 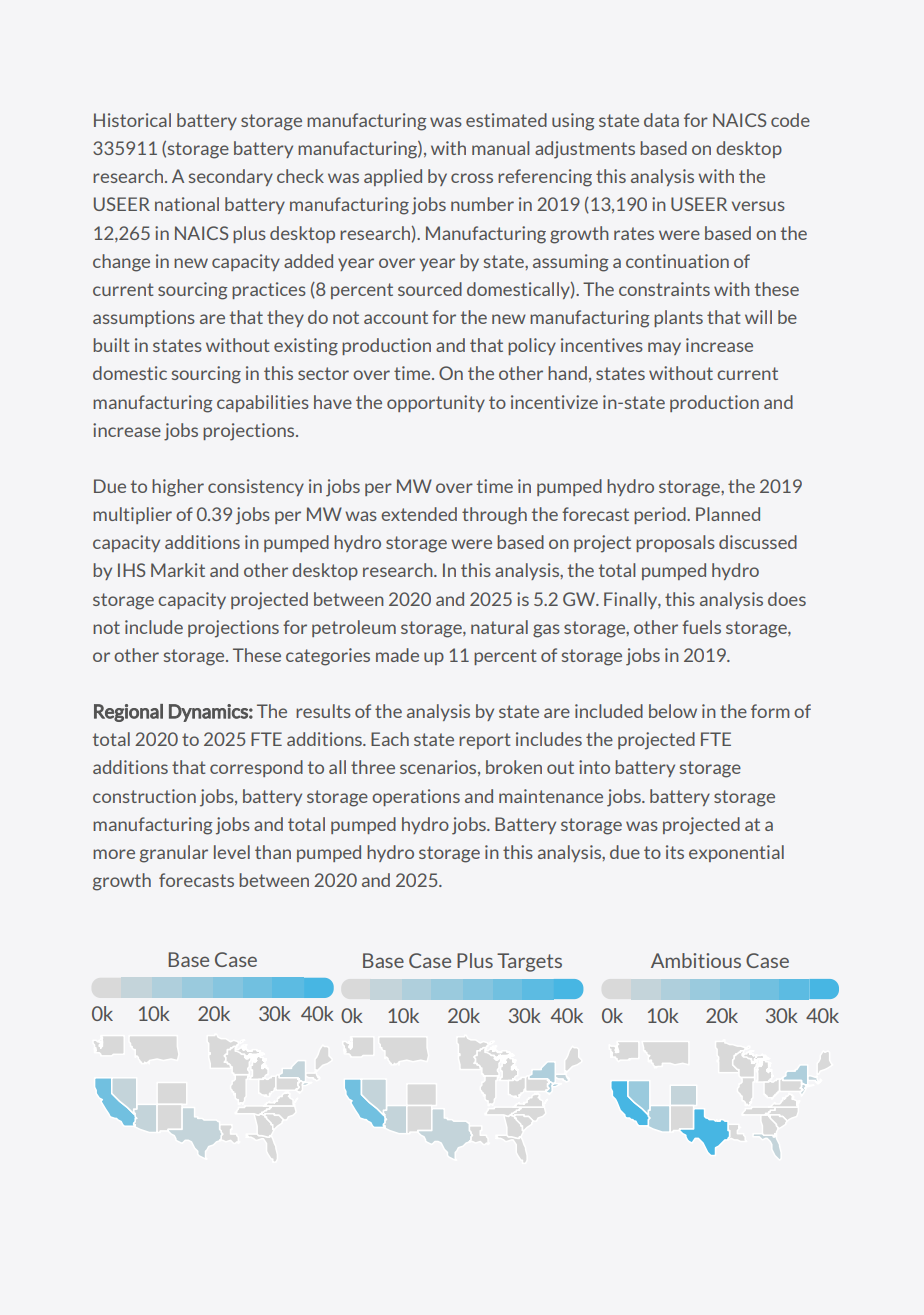 What do you see at coordinates (231, 177) in the screenshot?
I see `secondary` at bounding box center [231, 177].
